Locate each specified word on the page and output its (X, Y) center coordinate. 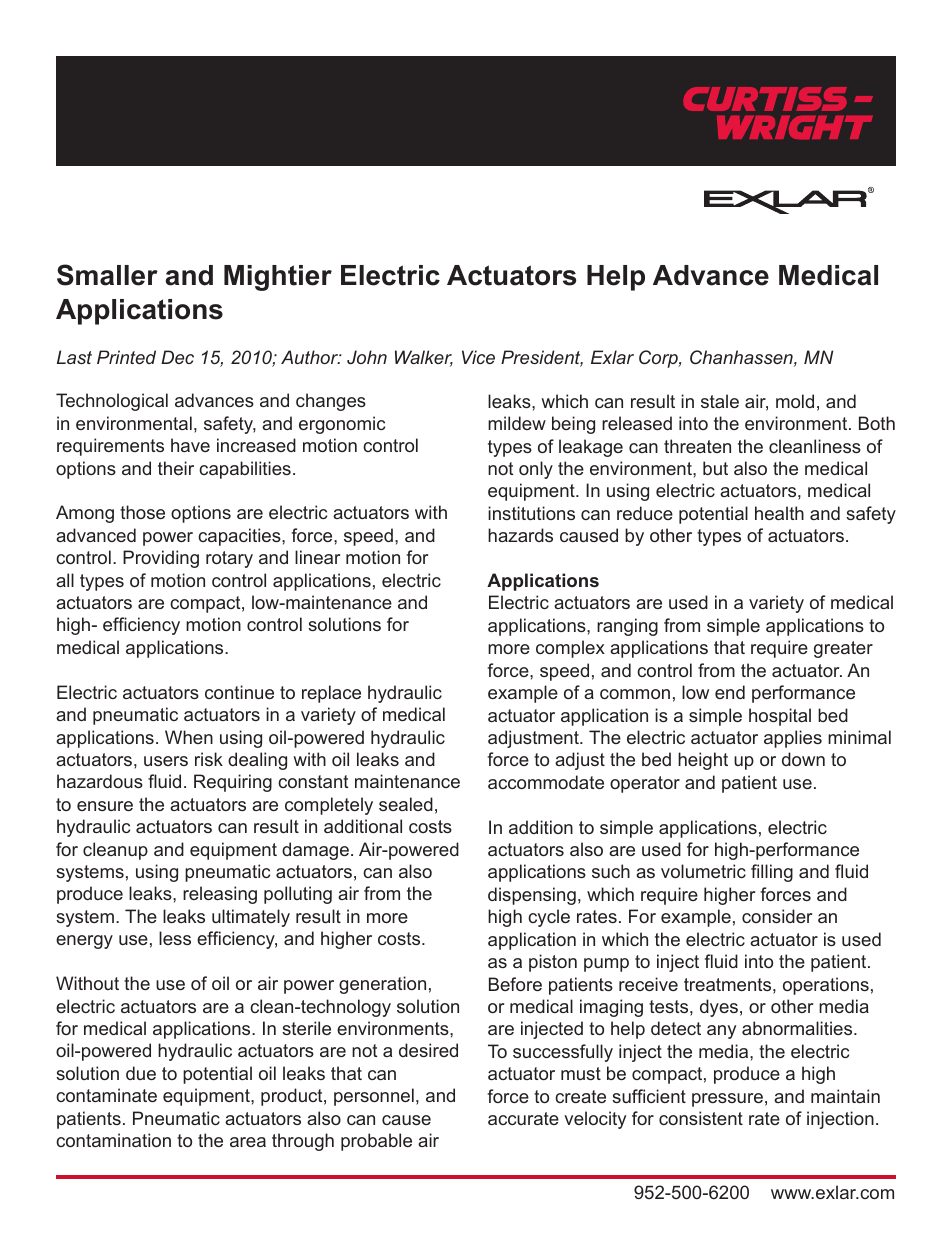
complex (570, 649)
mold (795, 401)
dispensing (532, 896)
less (175, 938)
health (779, 513)
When (189, 737)
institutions (531, 513)
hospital (780, 717)
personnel (374, 1097)
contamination (113, 1140)
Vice (478, 357)
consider (777, 916)
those (142, 512)
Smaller (107, 275)
